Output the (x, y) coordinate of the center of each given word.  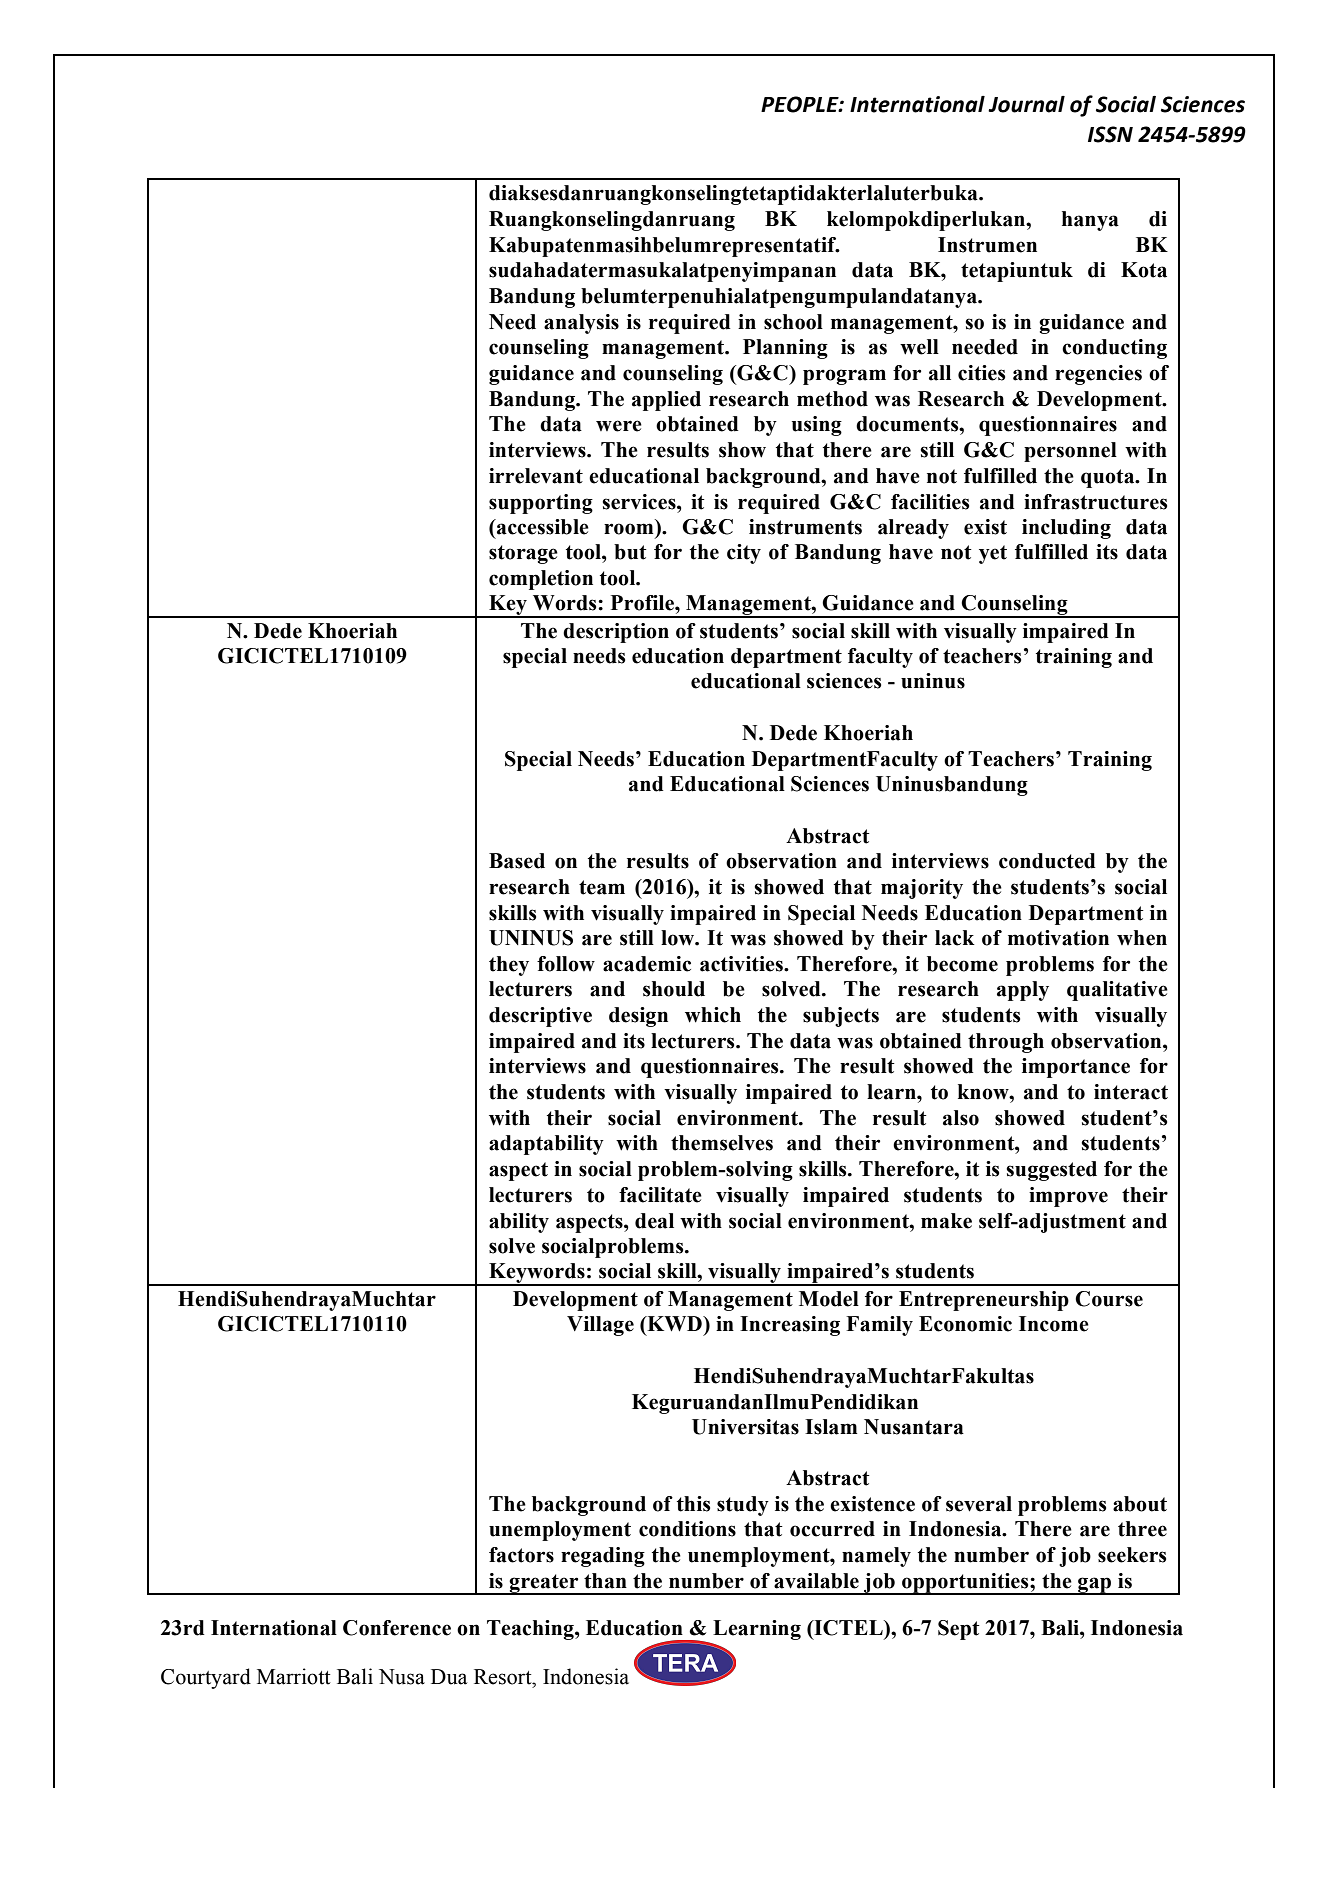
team (602, 887)
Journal (1026, 104)
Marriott (294, 1676)
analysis (581, 324)
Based (517, 861)
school (793, 322)
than (605, 1581)
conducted (1047, 861)
